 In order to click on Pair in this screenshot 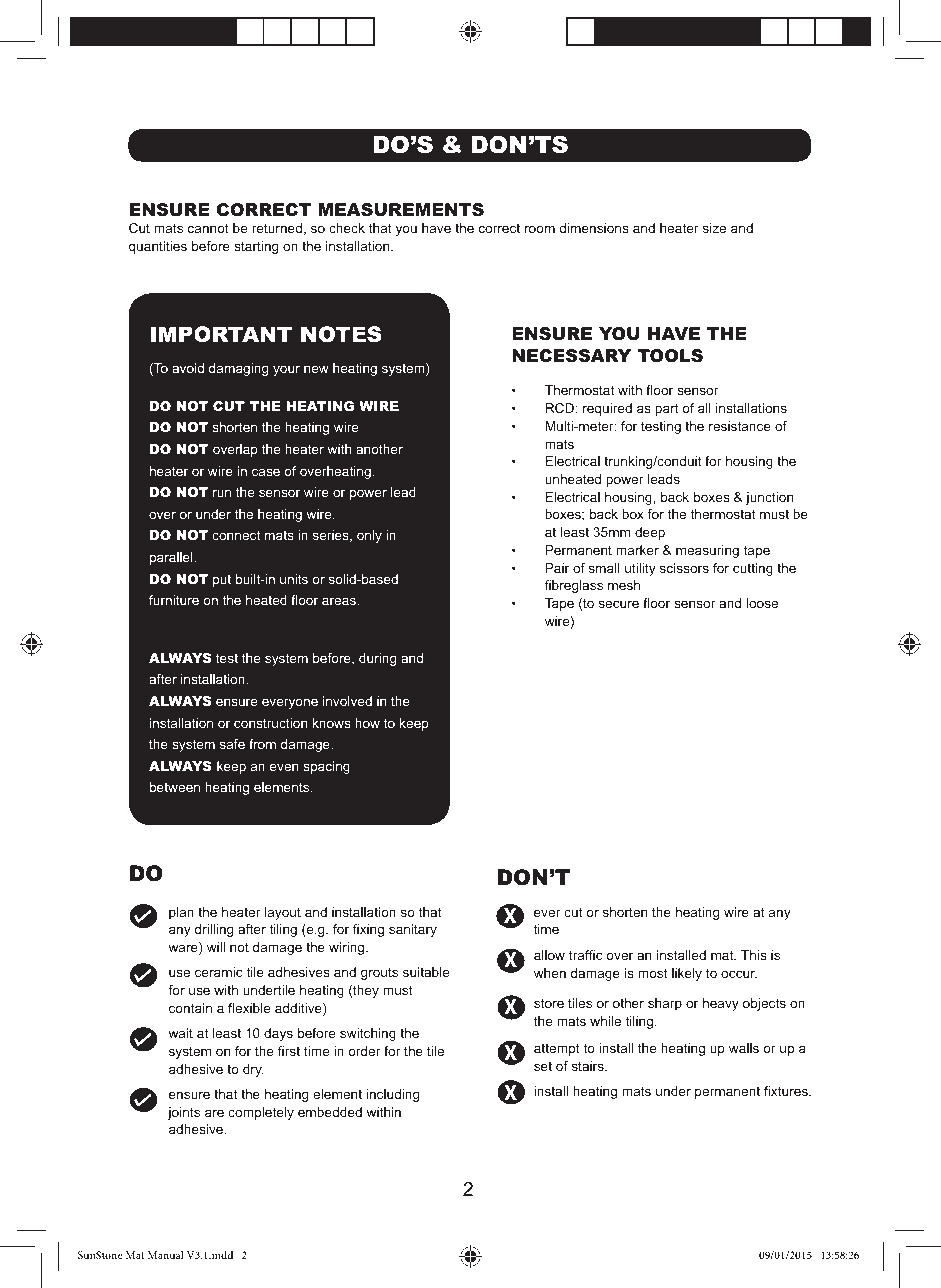, I will do `click(557, 568)`.
